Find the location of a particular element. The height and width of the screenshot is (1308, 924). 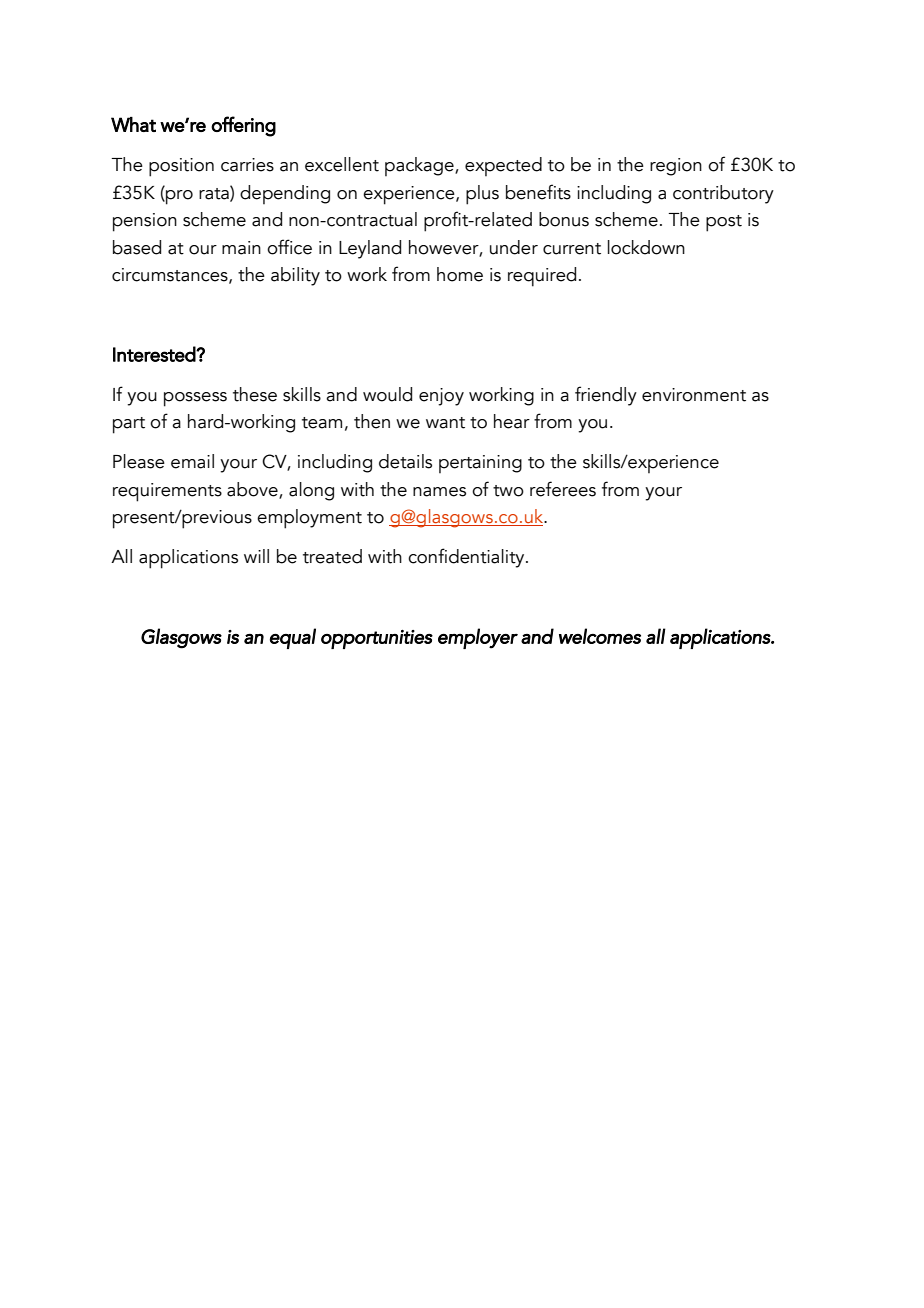

opportunities is located at coordinates (377, 639).
